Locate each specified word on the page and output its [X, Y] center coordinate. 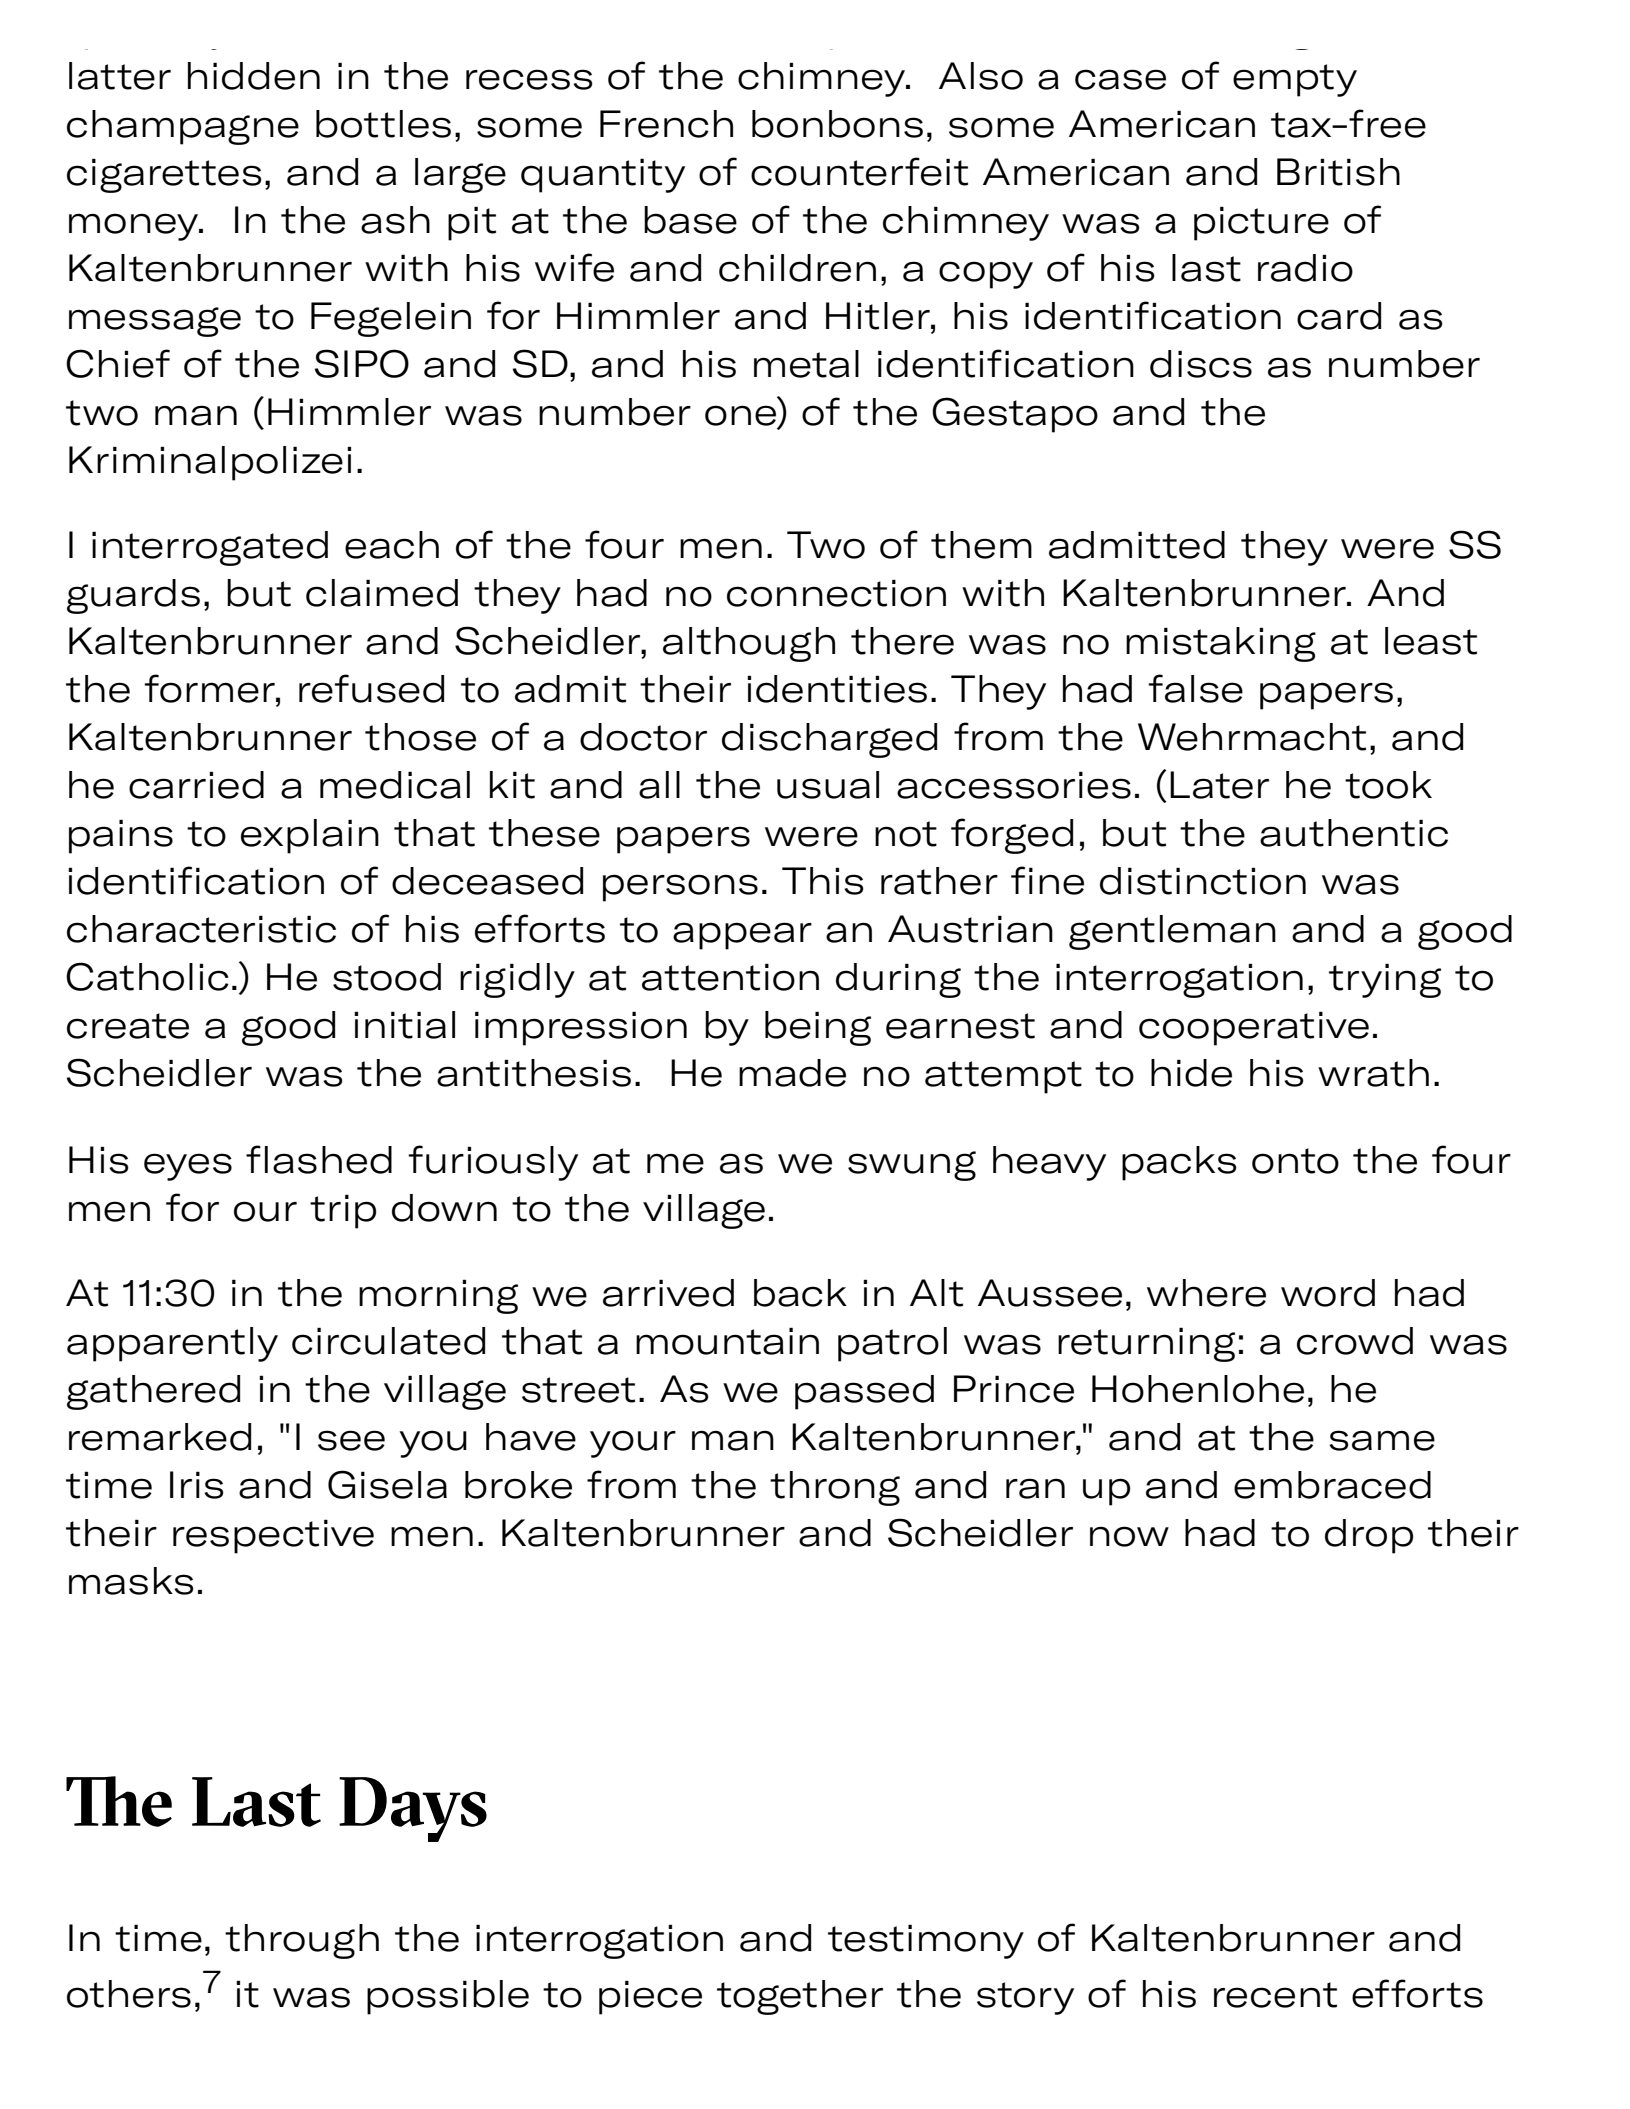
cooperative [1254, 1028]
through [302, 1941]
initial [404, 1025]
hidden [254, 76]
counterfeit [859, 171]
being [818, 1028]
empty [1295, 80]
